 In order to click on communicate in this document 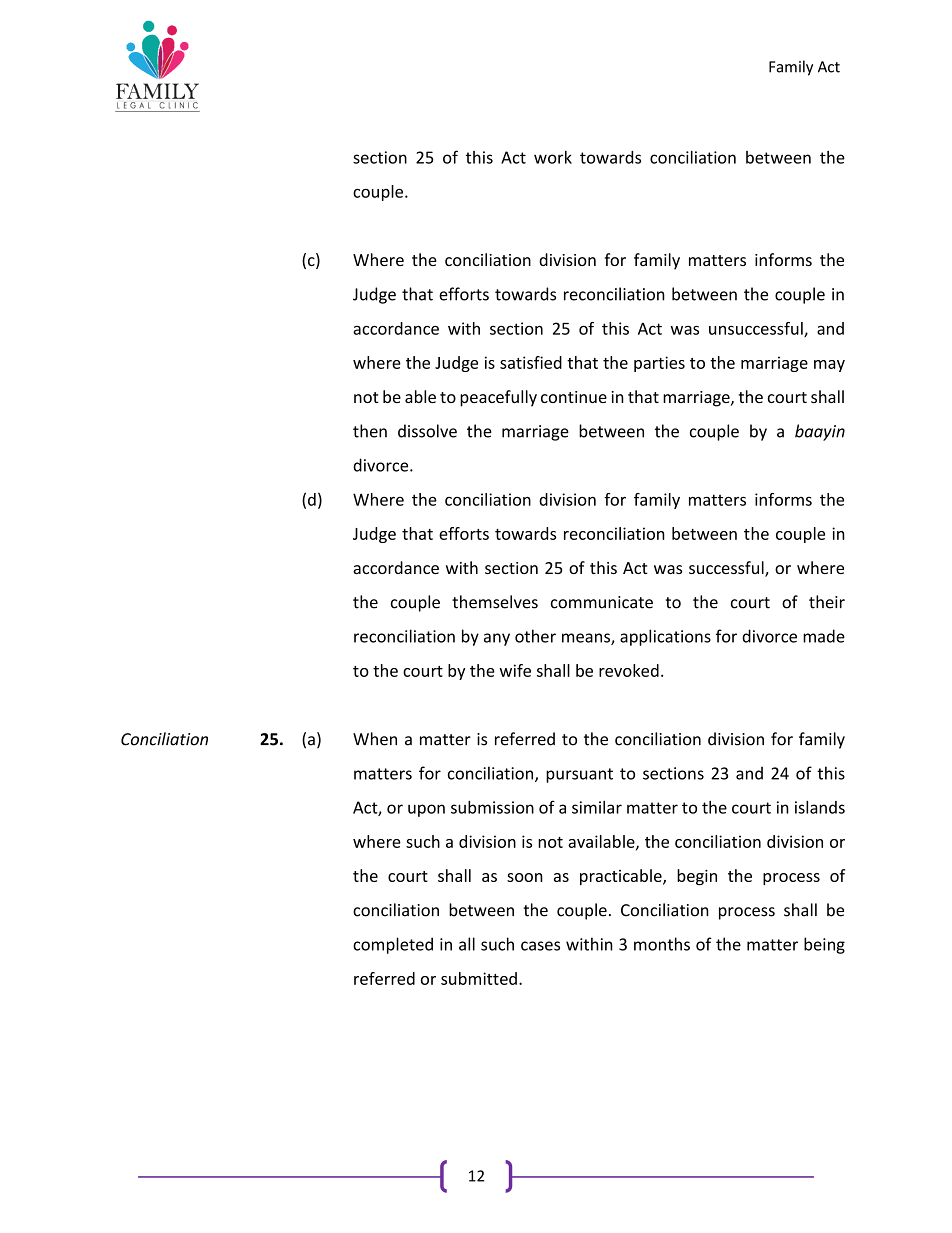, I will do `click(602, 602)`.
